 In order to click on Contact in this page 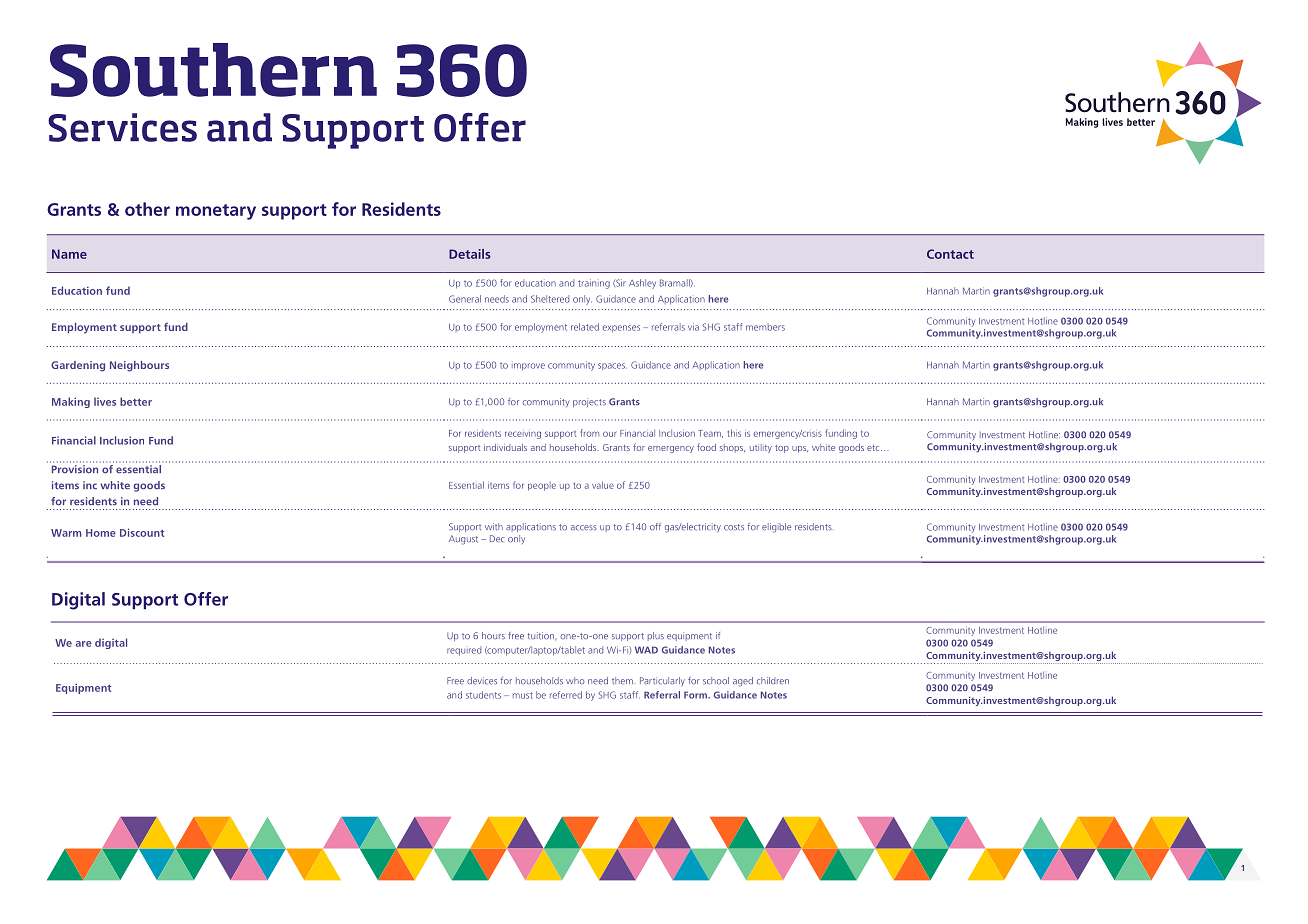, I will do `click(950, 254)`.
